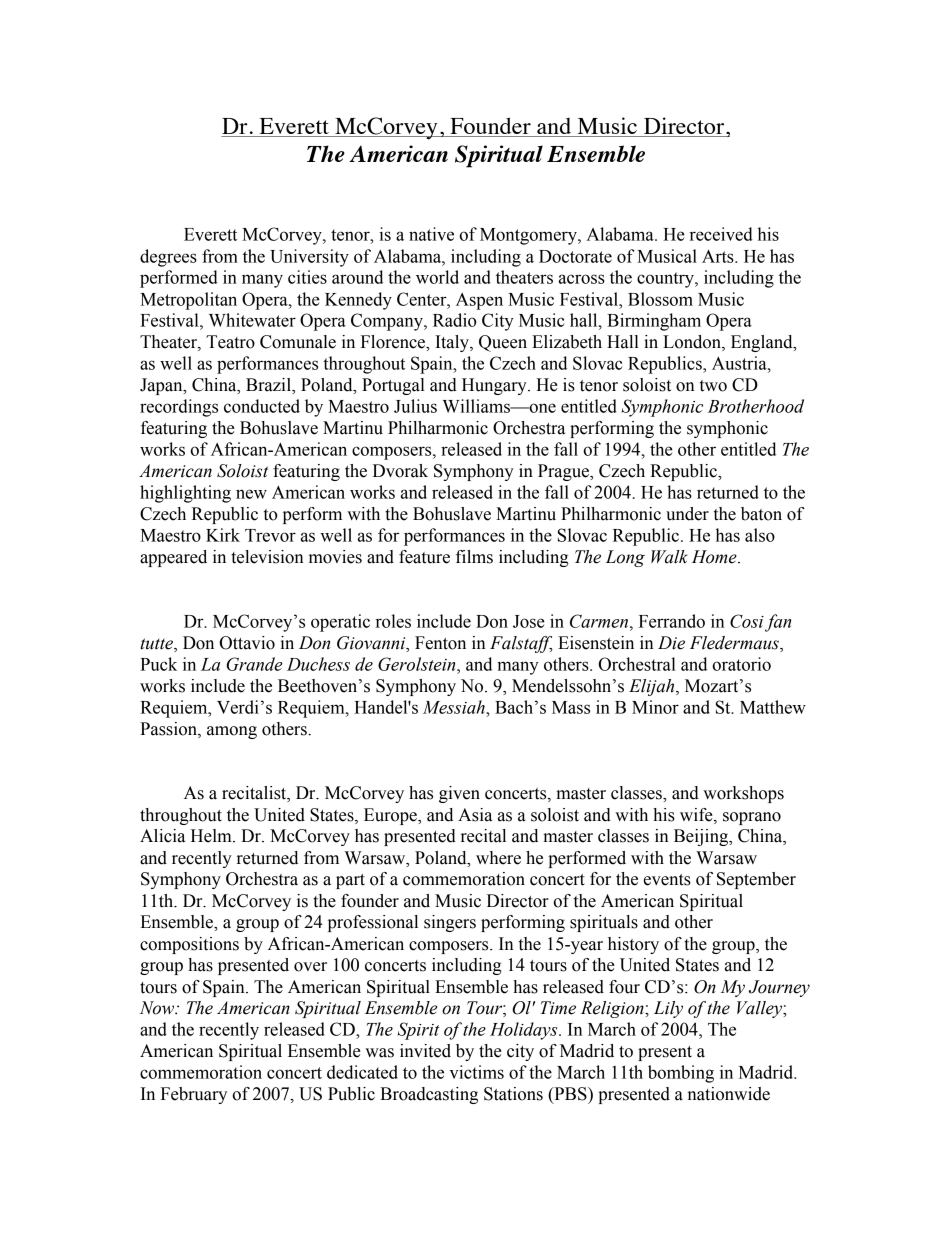 The height and width of the document is (1233, 952). What do you see at coordinates (194, 1095) in the document?
I see `February` at bounding box center [194, 1095].
